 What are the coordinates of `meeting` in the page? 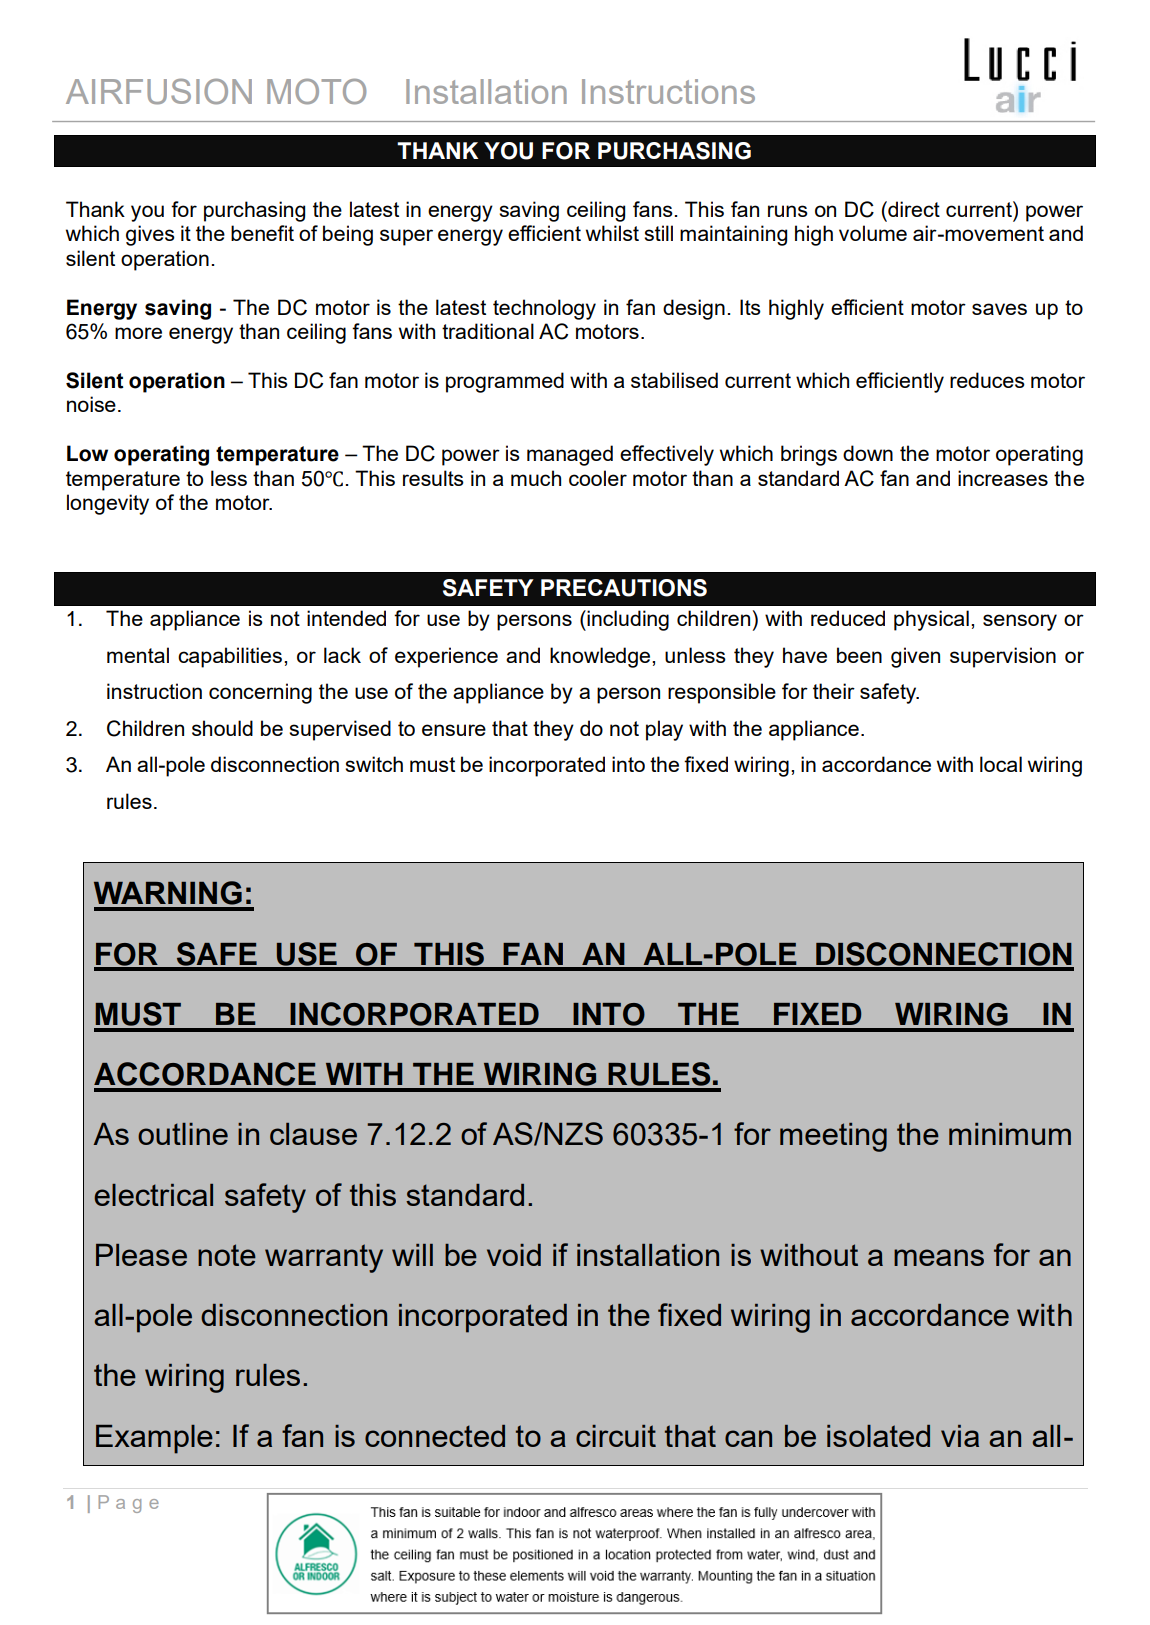 It's located at (833, 1137).
